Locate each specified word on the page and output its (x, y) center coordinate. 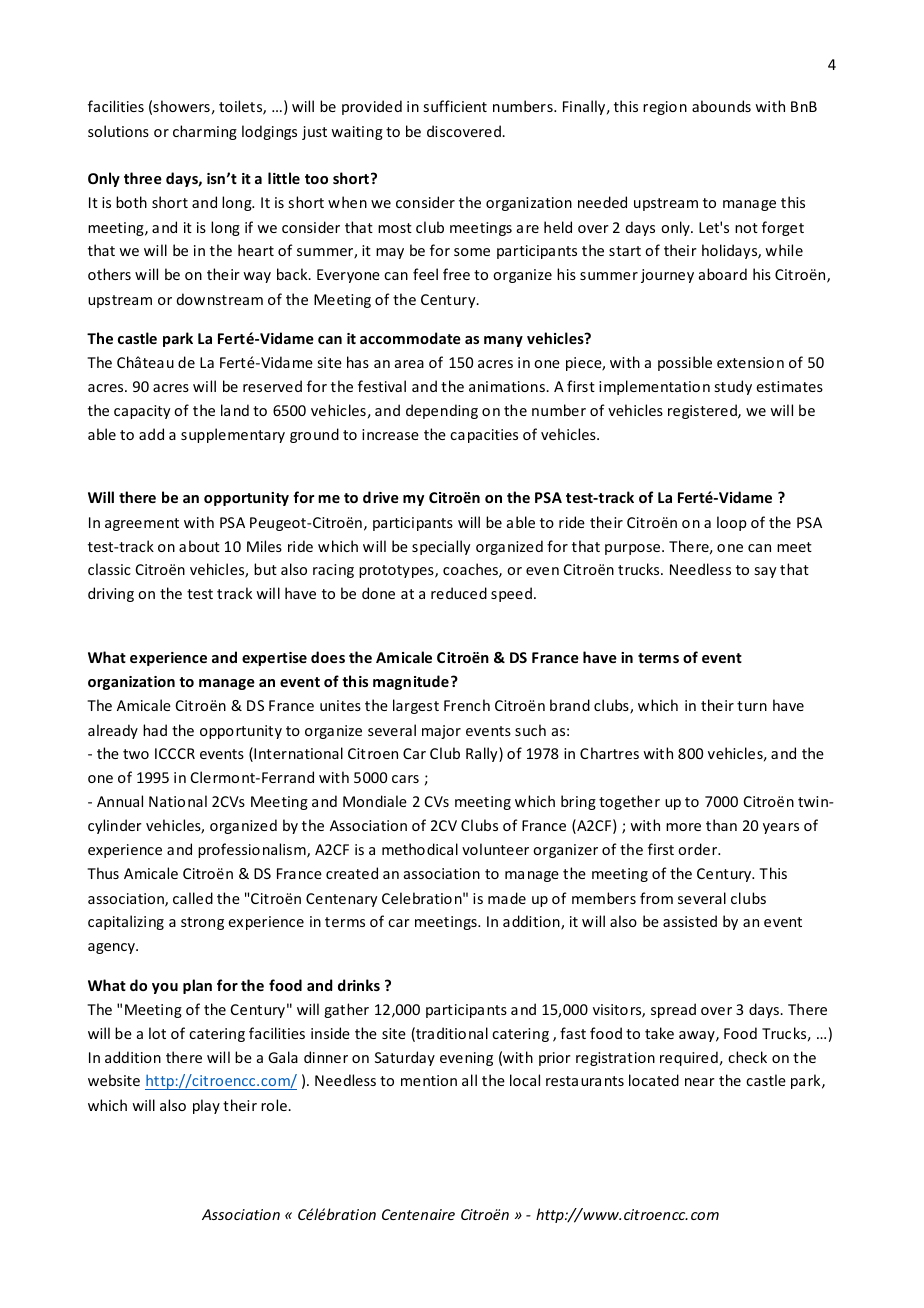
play (206, 1106)
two (136, 754)
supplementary (233, 435)
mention (429, 1080)
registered (703, 411)
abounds (721, 106)
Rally (483, 754)
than (721, 825)
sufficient (455, 106)
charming (205, 132)
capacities (484, 436)
